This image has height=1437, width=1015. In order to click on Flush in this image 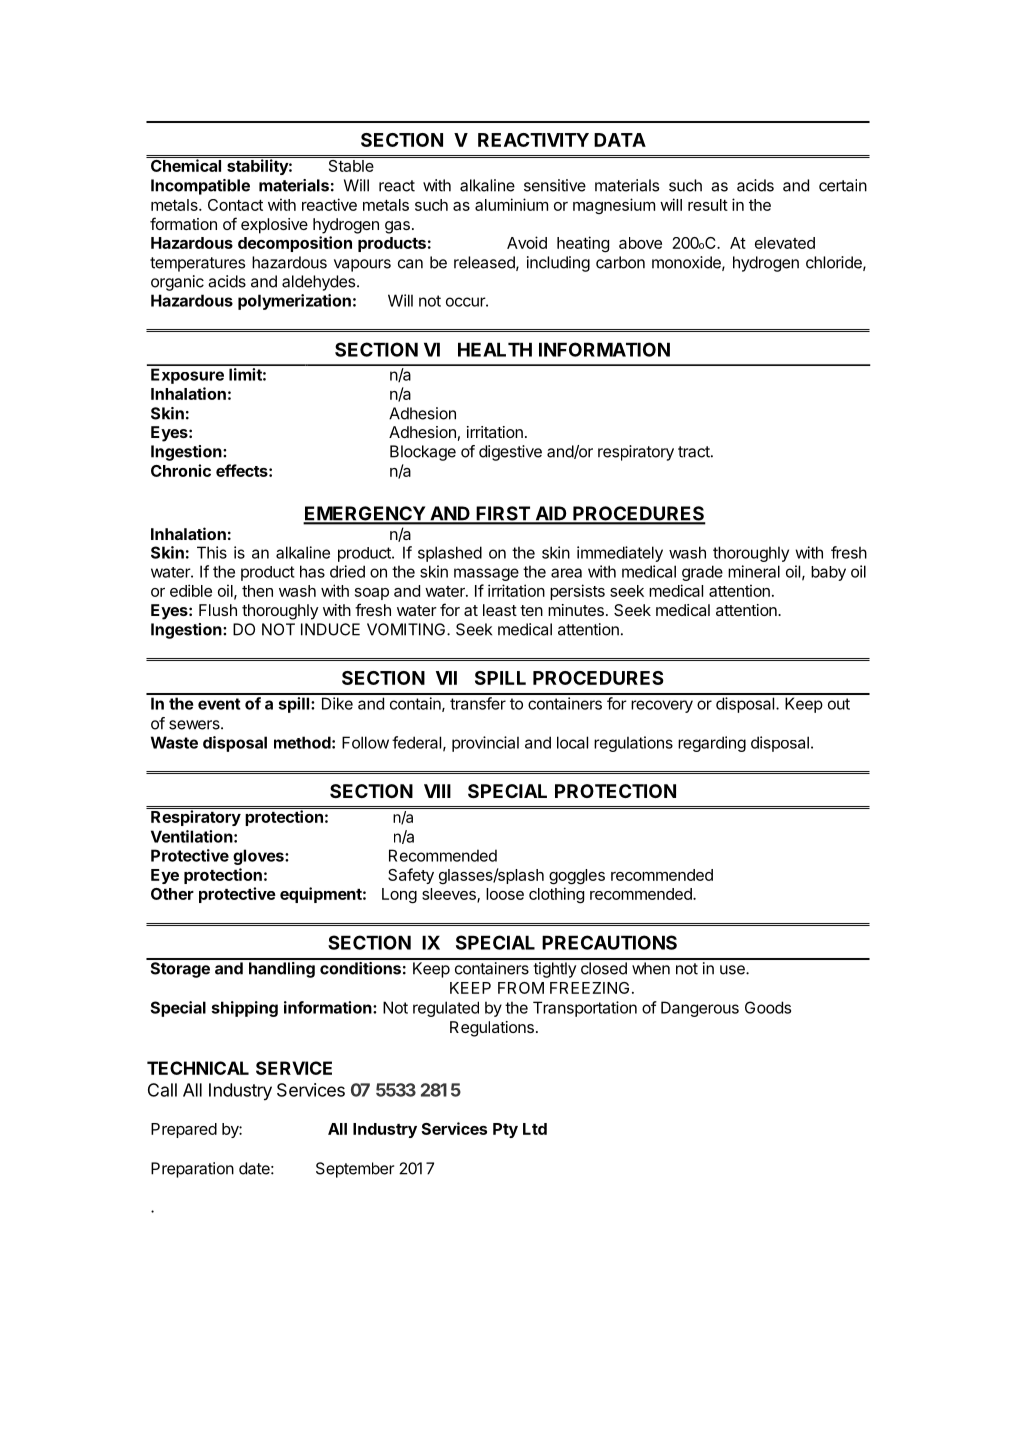, I will do `click(218, 610)`.
